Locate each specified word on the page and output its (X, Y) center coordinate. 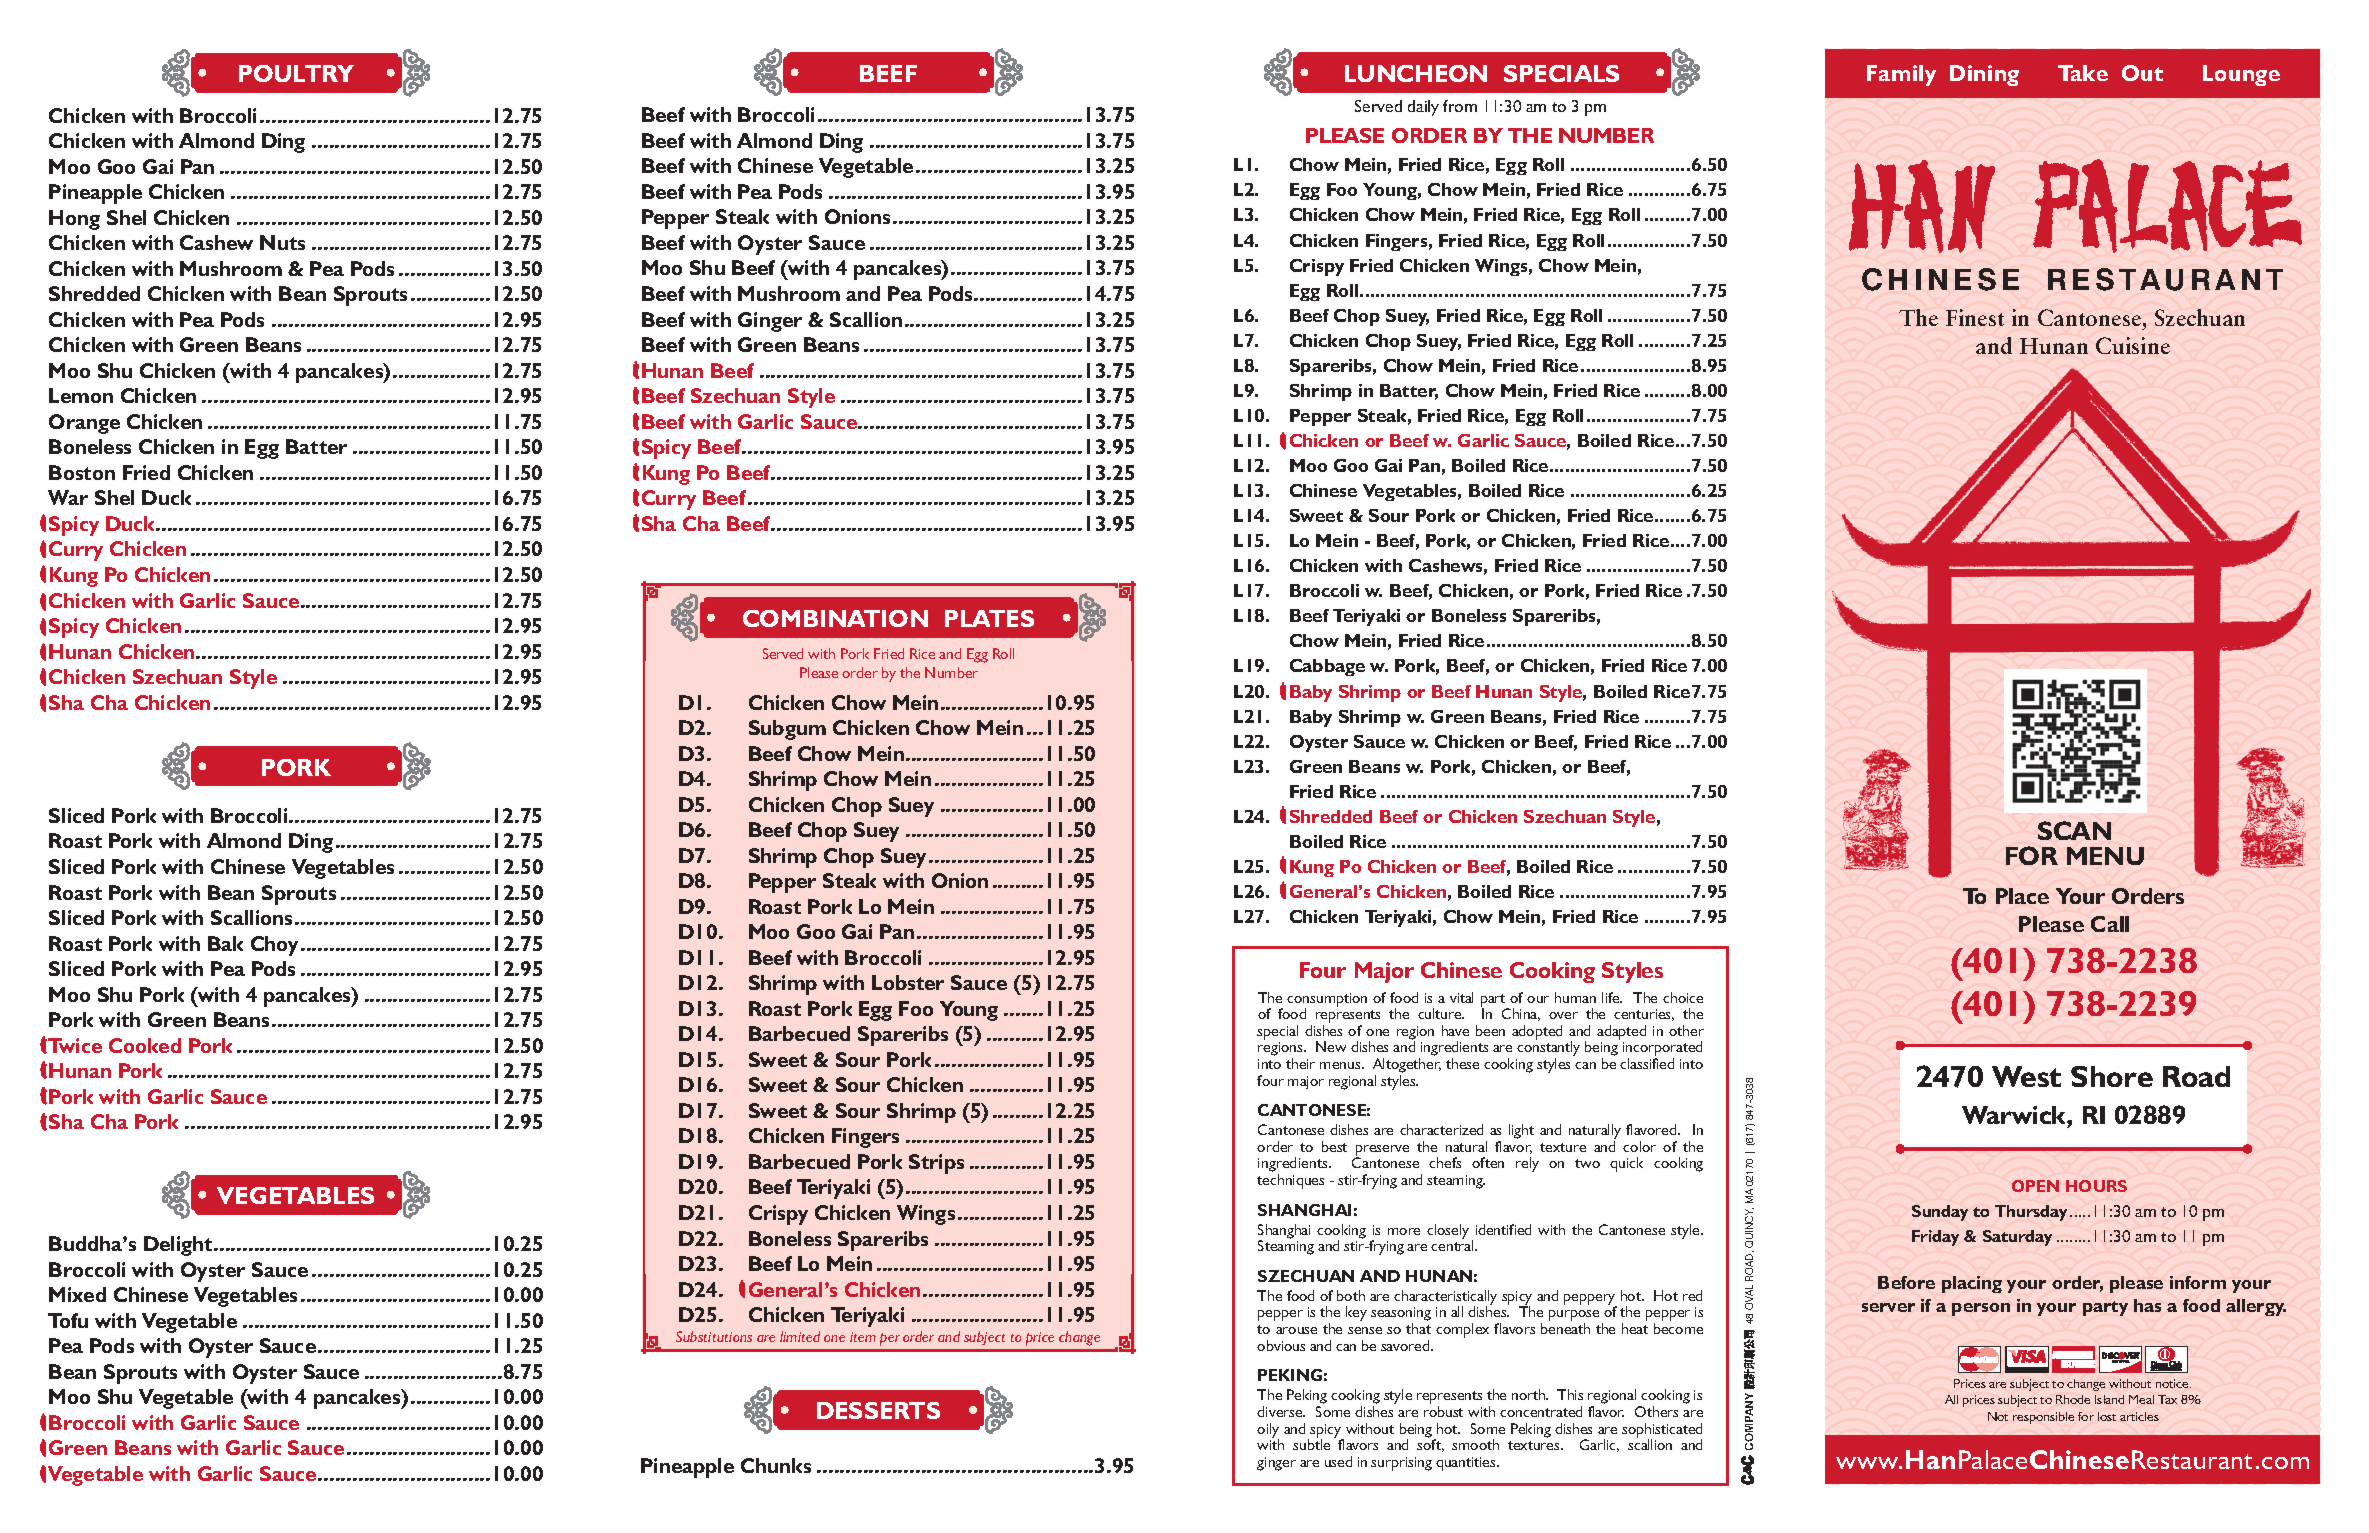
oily (1268, 1431)
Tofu (68, 1320)
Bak (225, 943)
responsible (2043, 1418)
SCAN (2074, 830)
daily (1423, 108)
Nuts (282, 242)
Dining (1984, 75)
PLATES (989, 618)
